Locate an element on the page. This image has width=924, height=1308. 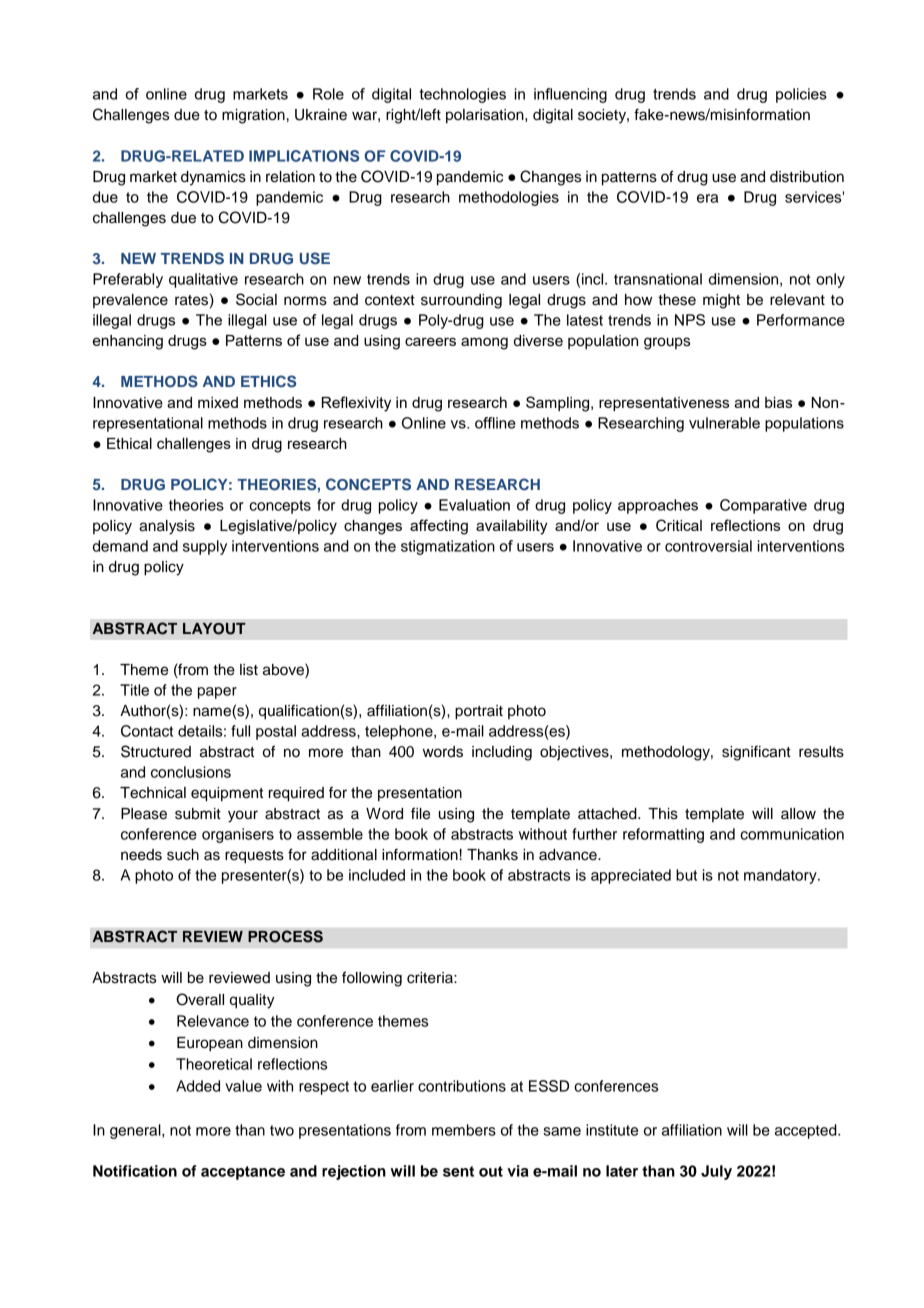
acceptance is located at coordinates (243, 1173).
